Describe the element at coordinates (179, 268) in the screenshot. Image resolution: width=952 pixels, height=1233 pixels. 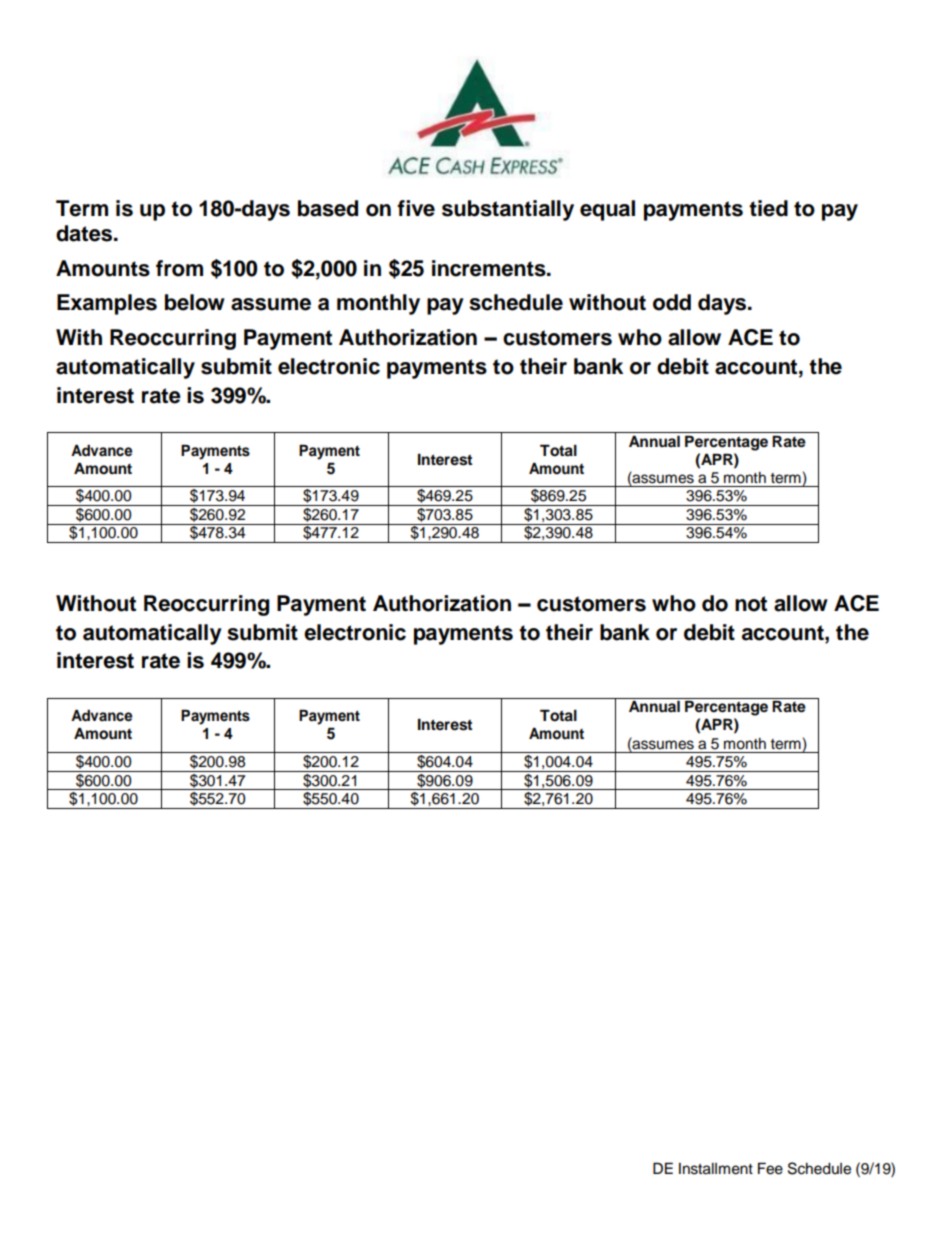
I see `from` at that location.
